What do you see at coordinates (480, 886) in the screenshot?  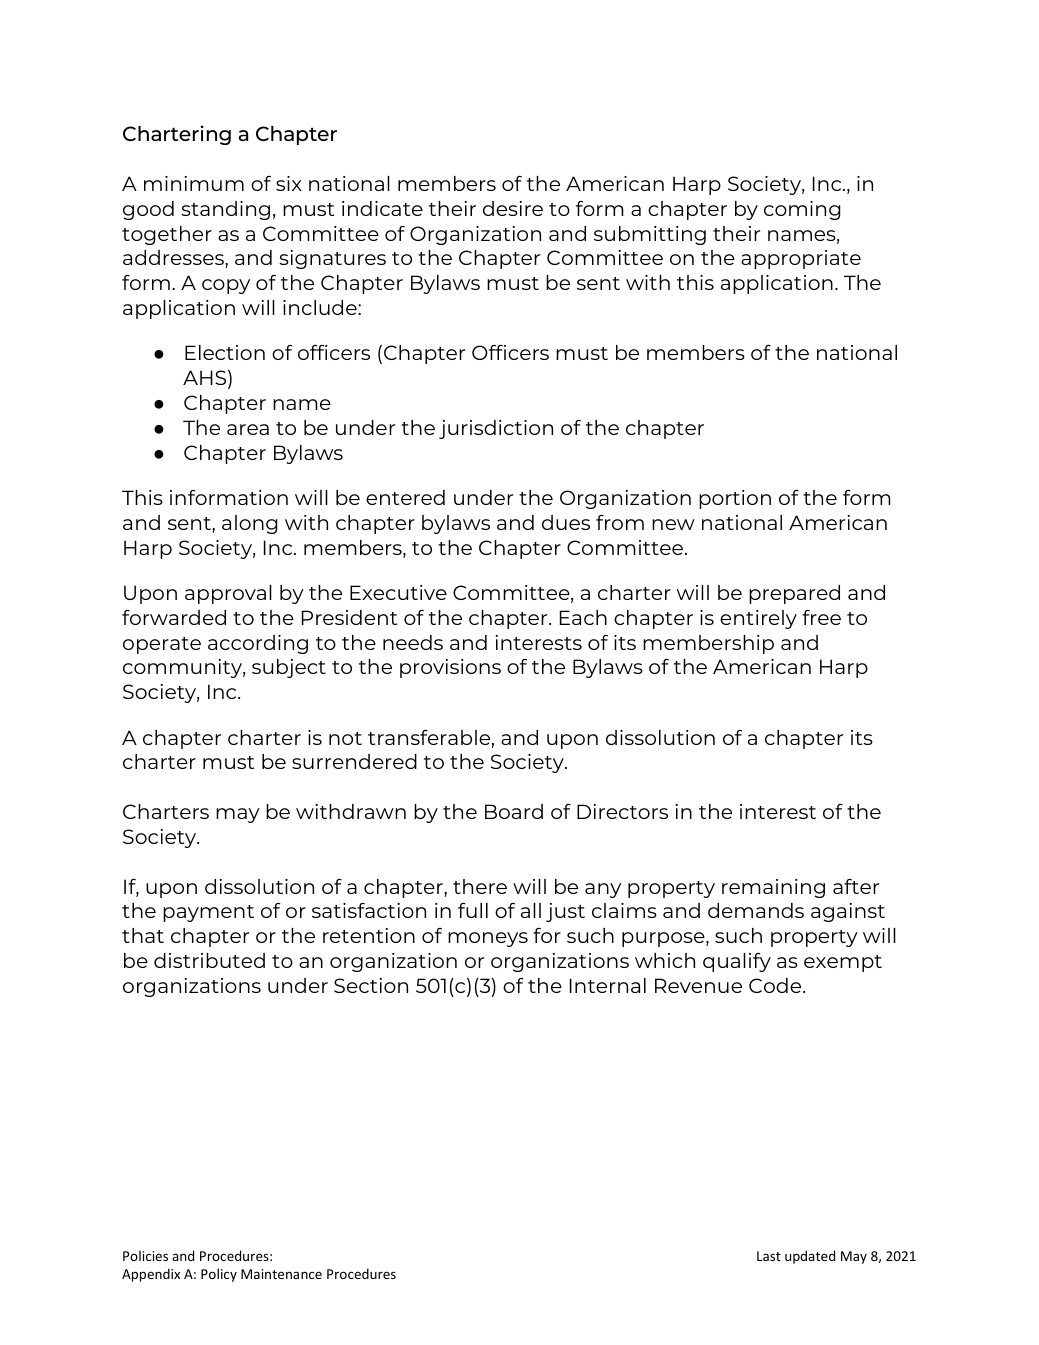 I see `there` at bounding box center [480, 886].
